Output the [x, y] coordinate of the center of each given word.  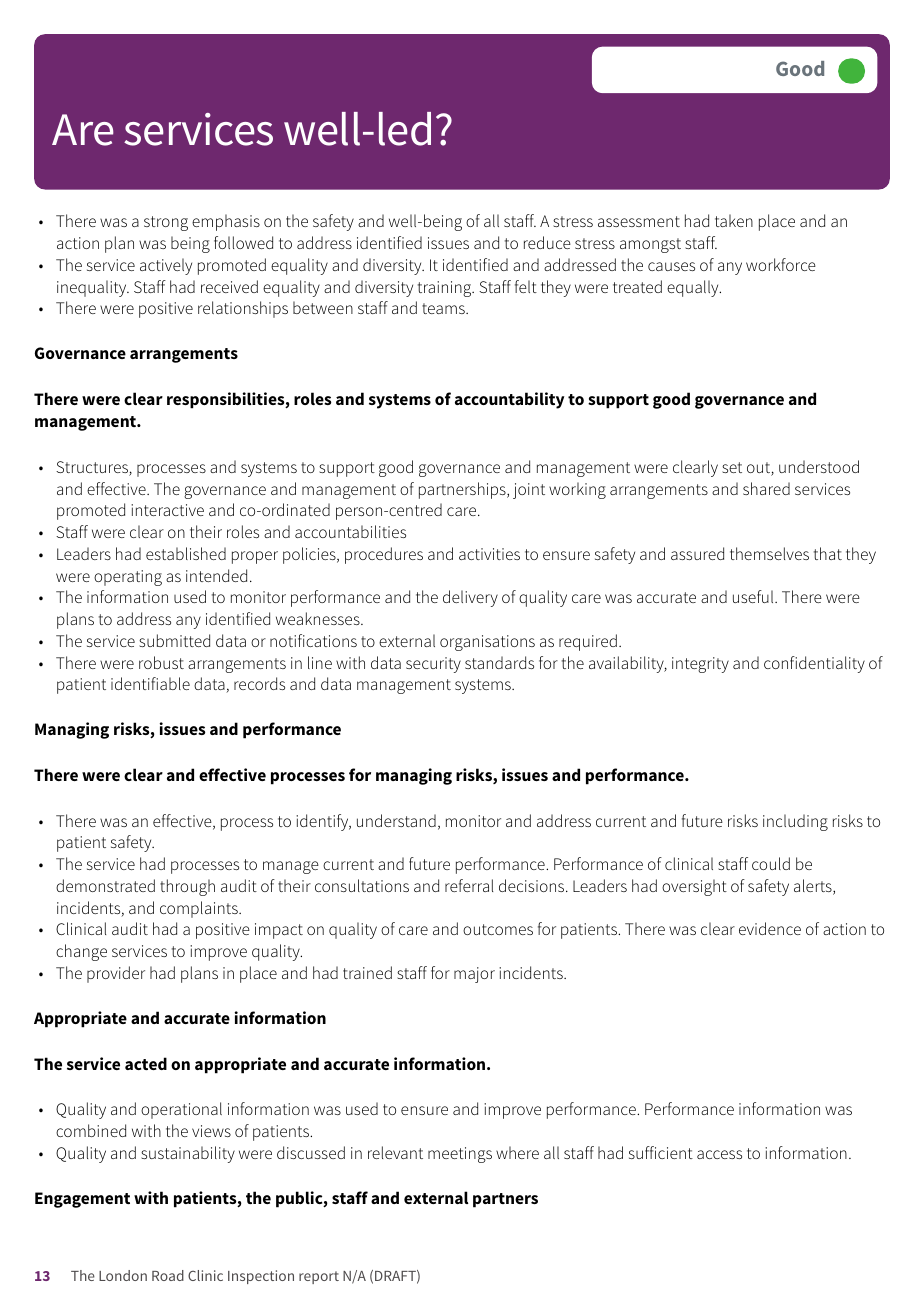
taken [734, 220]
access [719, 1154]
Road [168, 1275]
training [446, 289]
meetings [460, 1155]
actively [166, 266]
